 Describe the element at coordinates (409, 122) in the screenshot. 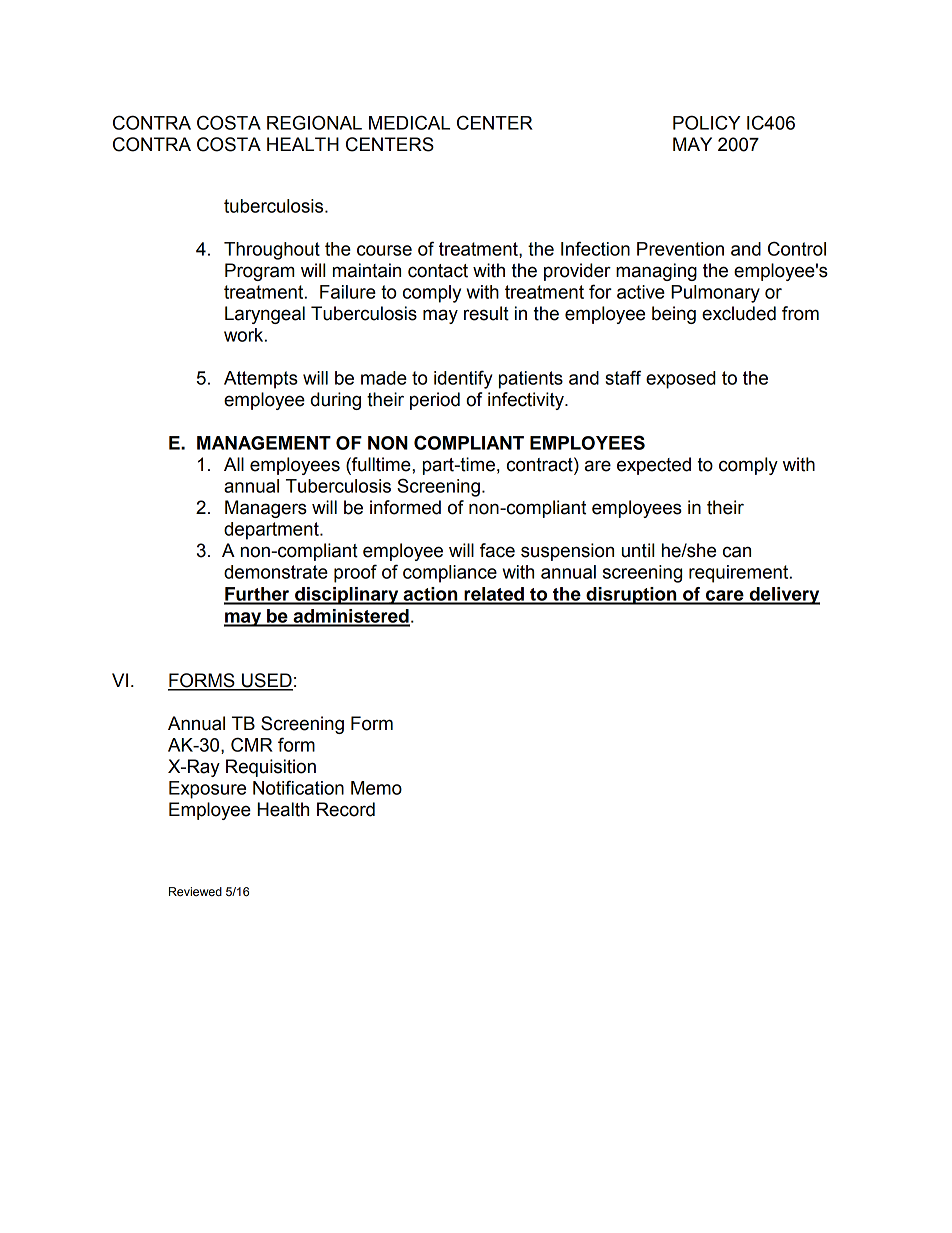

I see `MEDICAL` at that location.
